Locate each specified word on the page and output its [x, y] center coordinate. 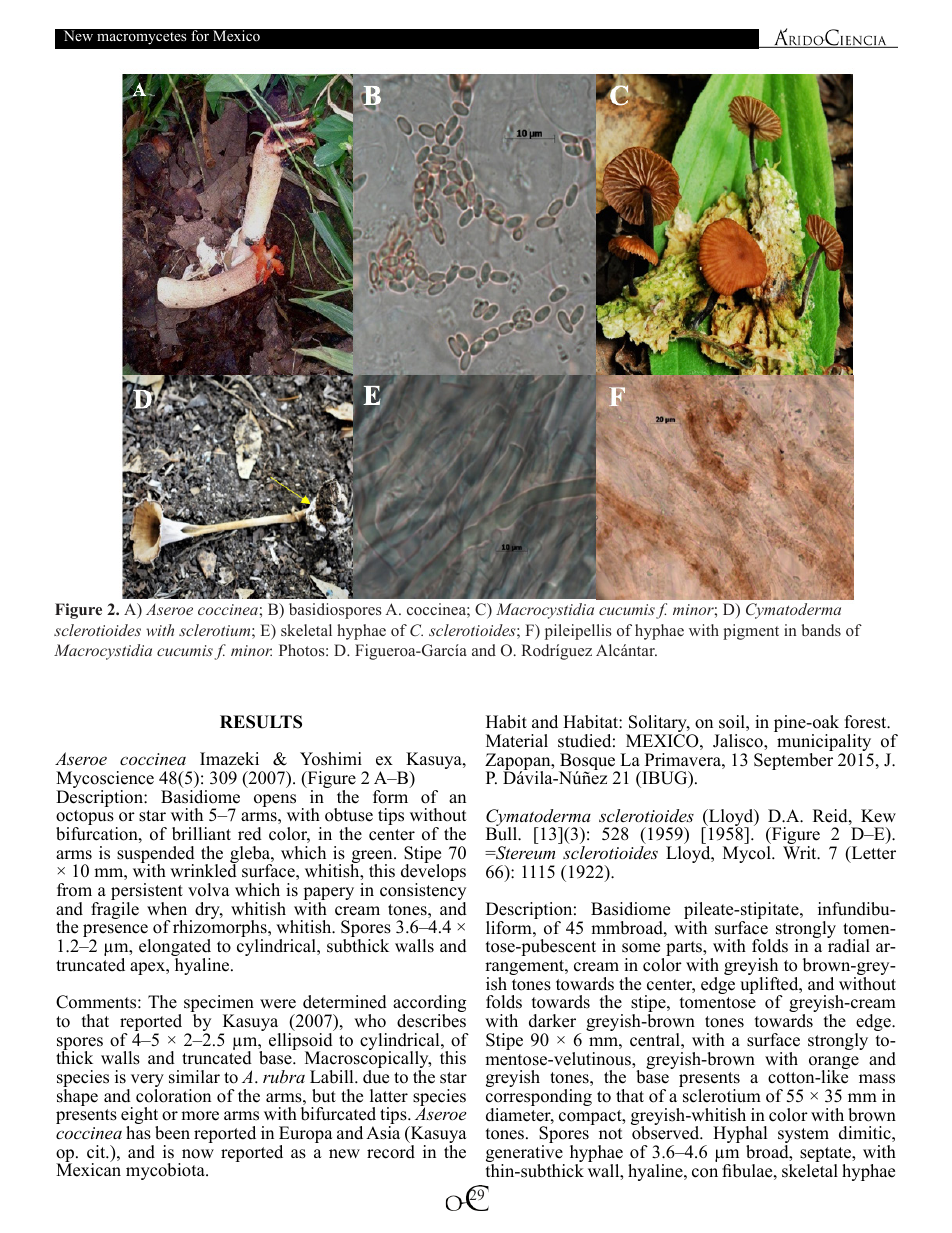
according [429, 1005]
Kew [878, 816]
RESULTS [261, 722]
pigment [751, 632]
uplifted [770, 987]
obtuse [349, 815]
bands [821, 630]
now [198, 1154]
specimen [219, 1005]
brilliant [201, 834]
